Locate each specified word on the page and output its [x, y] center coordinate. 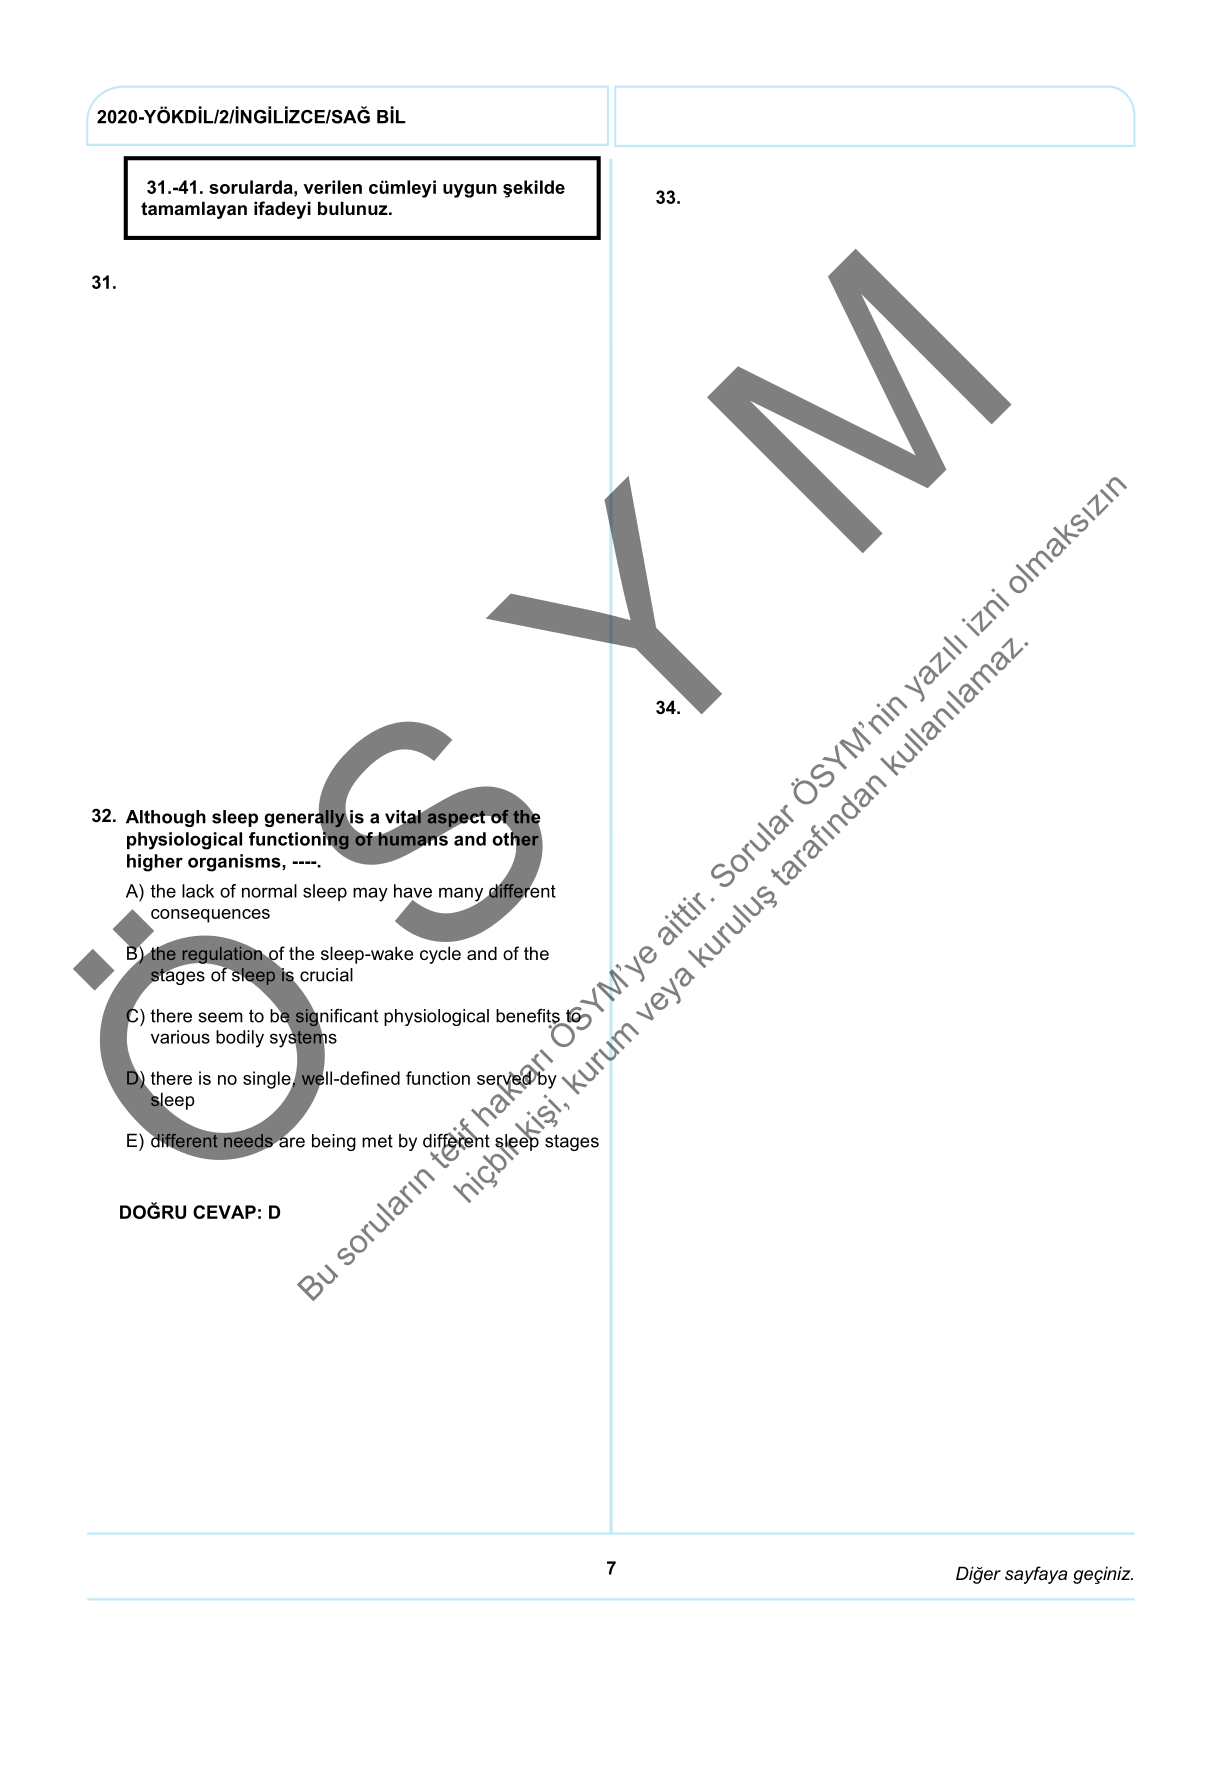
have [413, 891]
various [180, 1037]
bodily [240, 1039]
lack [198, 891]
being [334, 1142]
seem [220, 1017]
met [377, 1141]
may [370, 894]
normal [269, 891]
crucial [326, 975]
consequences [210, 916]
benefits [529, 1017]
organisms [235, 863]
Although [166, 818]
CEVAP [224, 1212]
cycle [440, 955]
